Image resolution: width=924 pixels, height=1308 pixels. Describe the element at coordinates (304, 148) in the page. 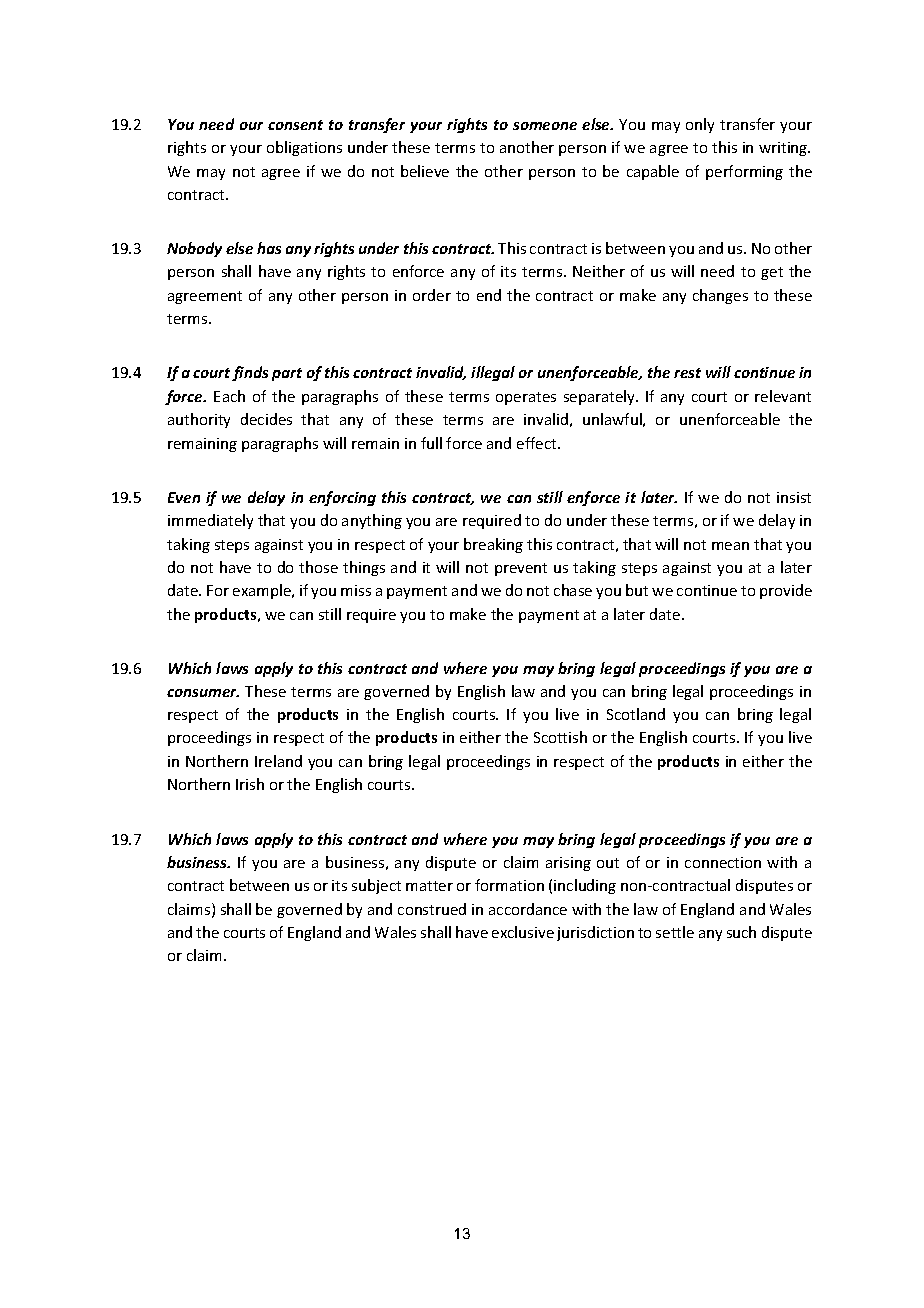

I see `obligations` at that location.
